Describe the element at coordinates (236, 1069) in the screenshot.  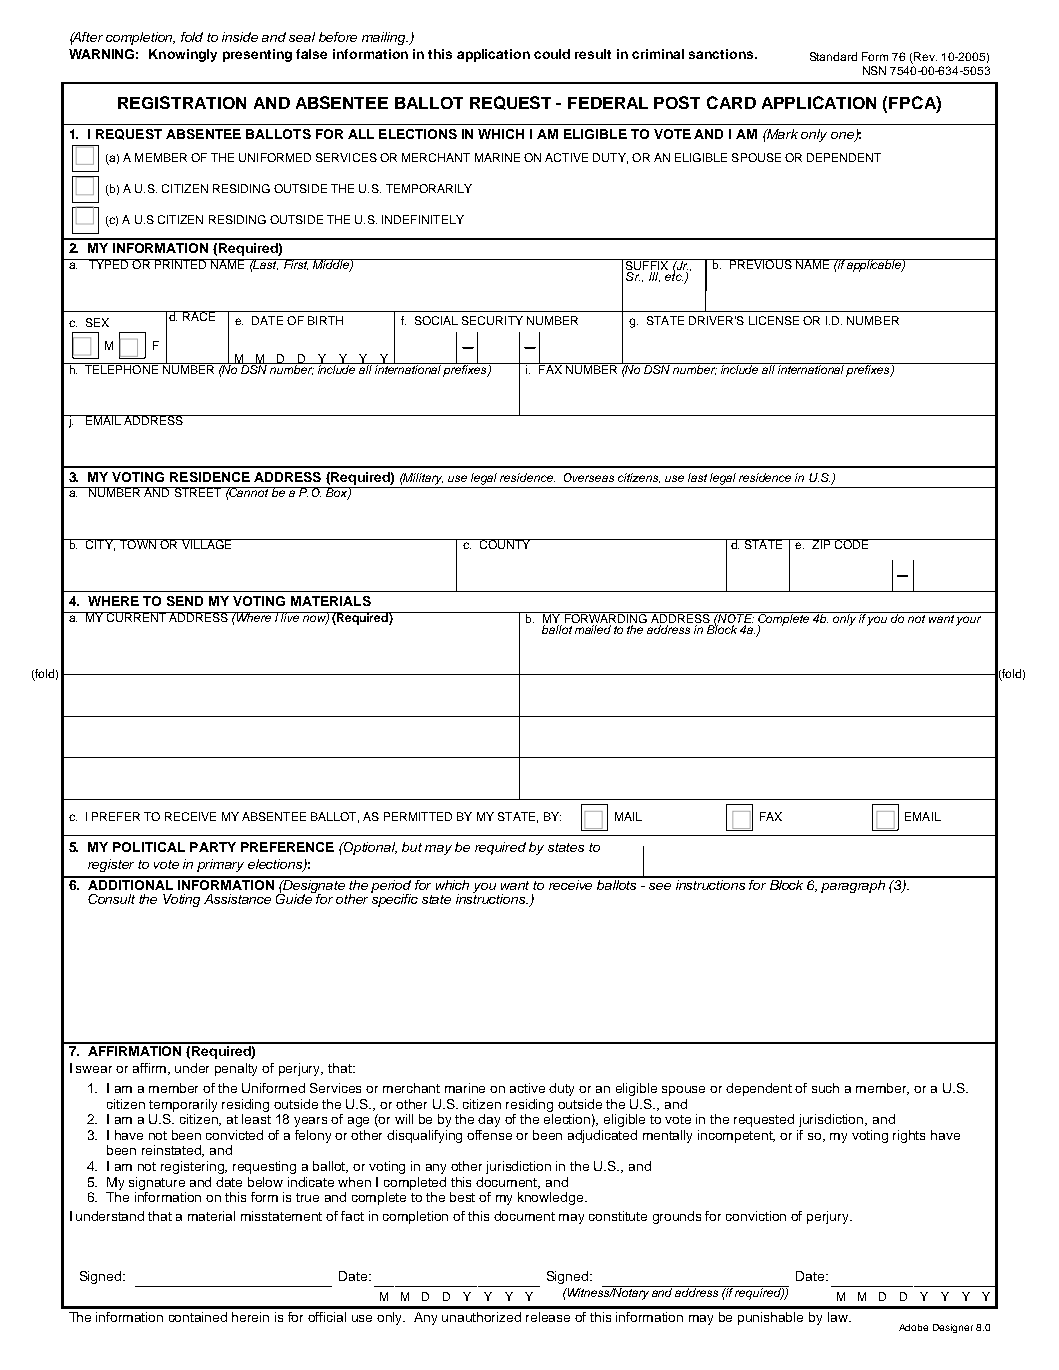
I see `penalty` at that location.
